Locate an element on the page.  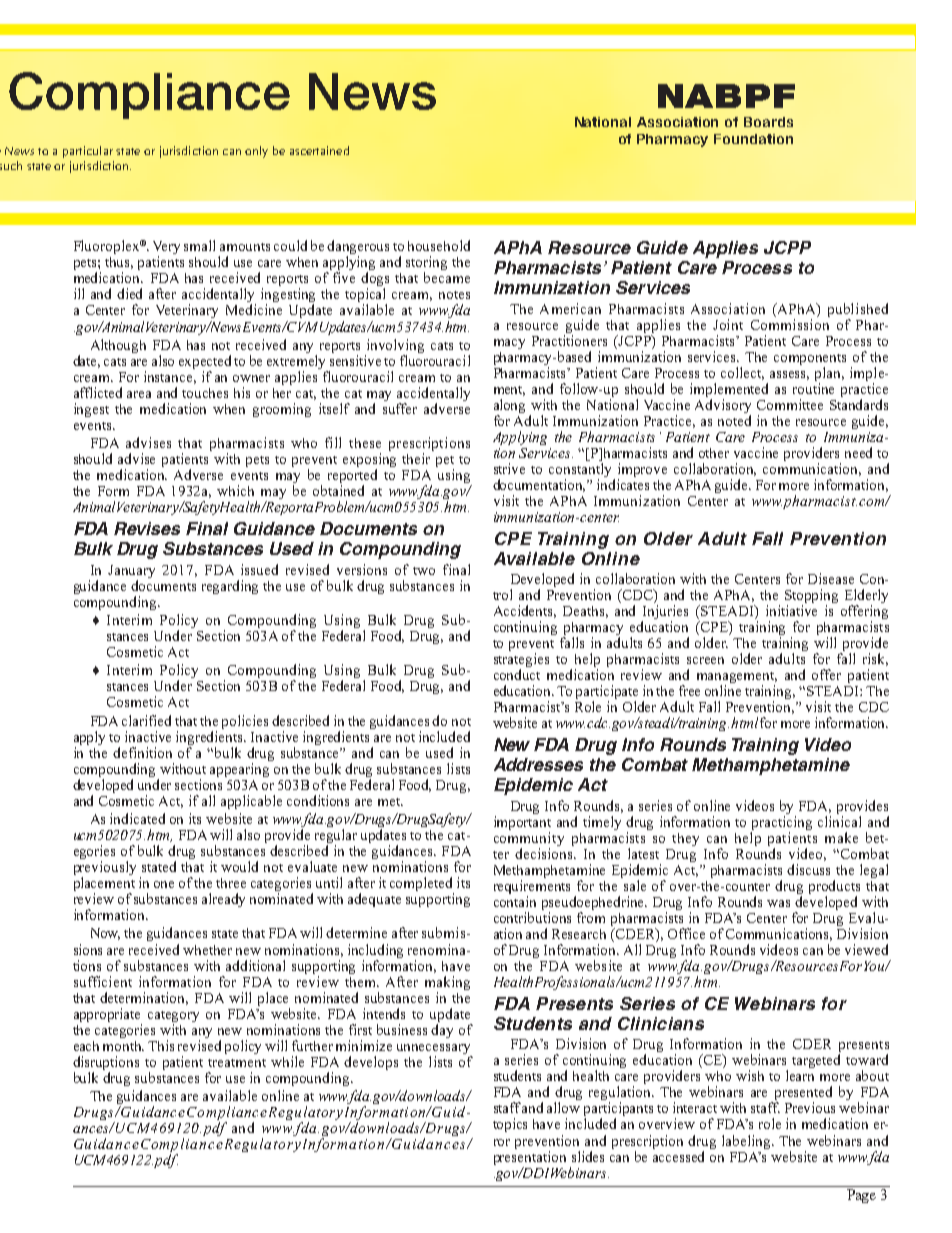
labeling is located at coordinates (747, 1142).
